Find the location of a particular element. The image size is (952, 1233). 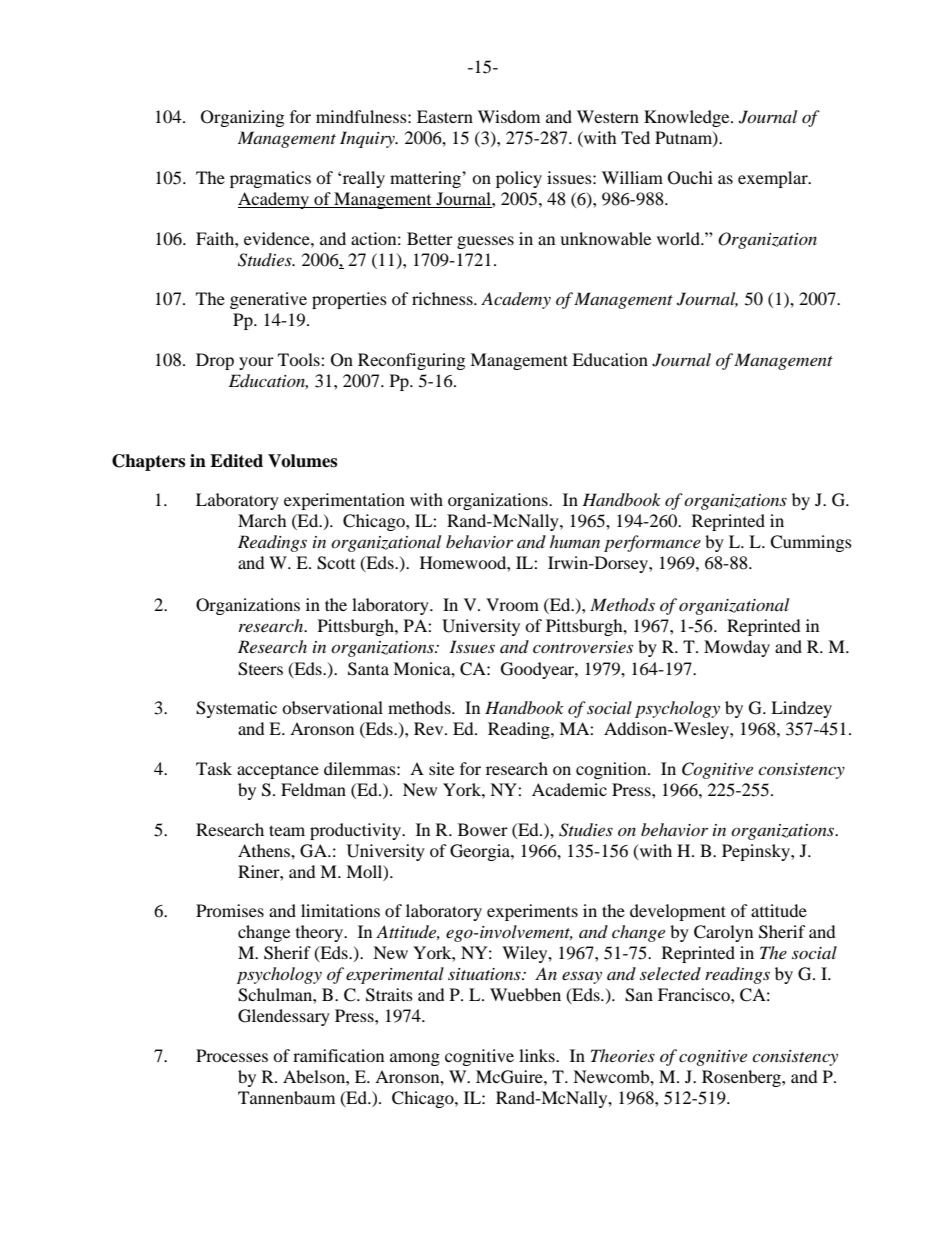

Reconfiguring is located at coordinates (411, 361).
